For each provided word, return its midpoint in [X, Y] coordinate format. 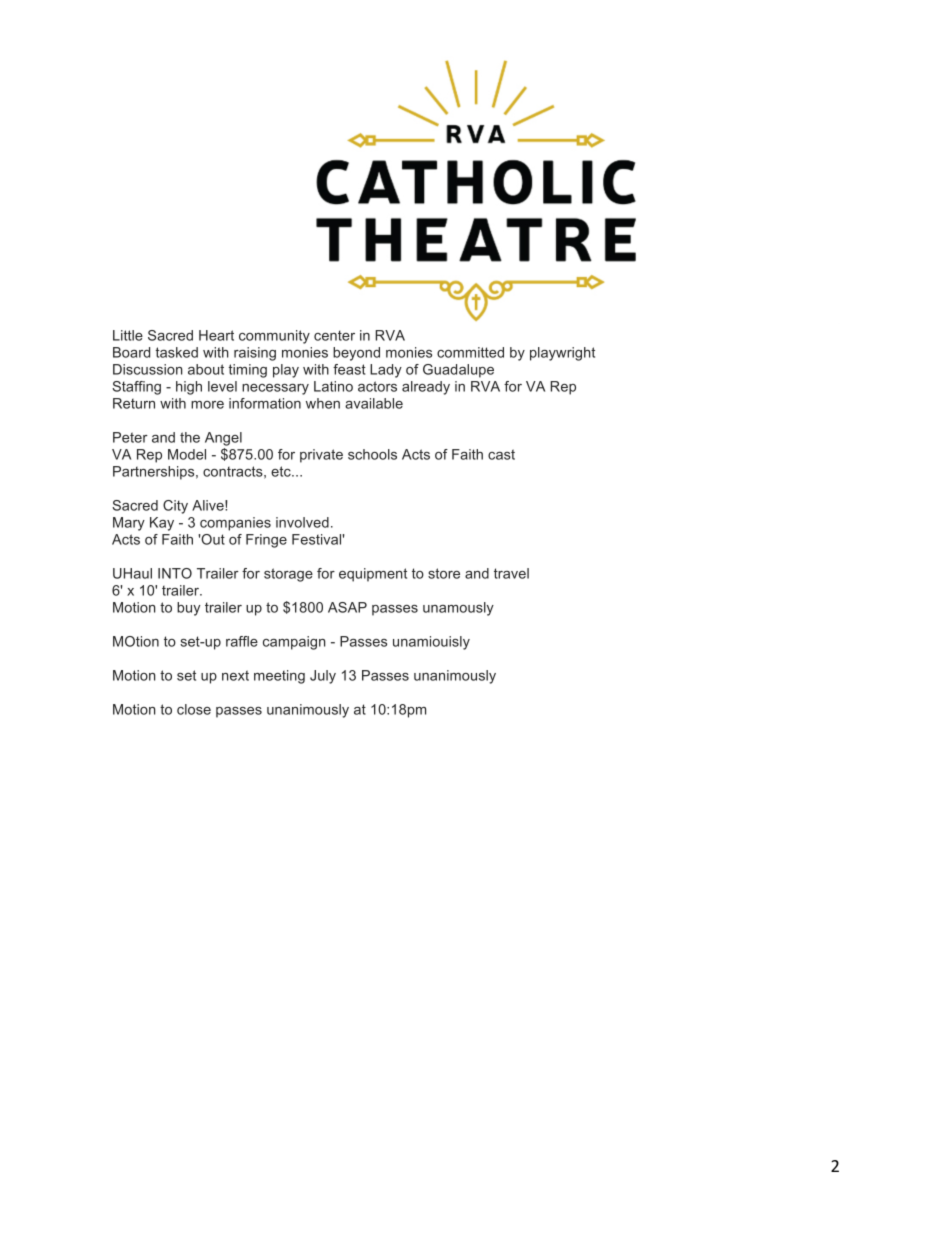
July [323, 677]
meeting [279, 677]
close [194, 709]
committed [470, 352]
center [334, 335]
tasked [176, 352]
